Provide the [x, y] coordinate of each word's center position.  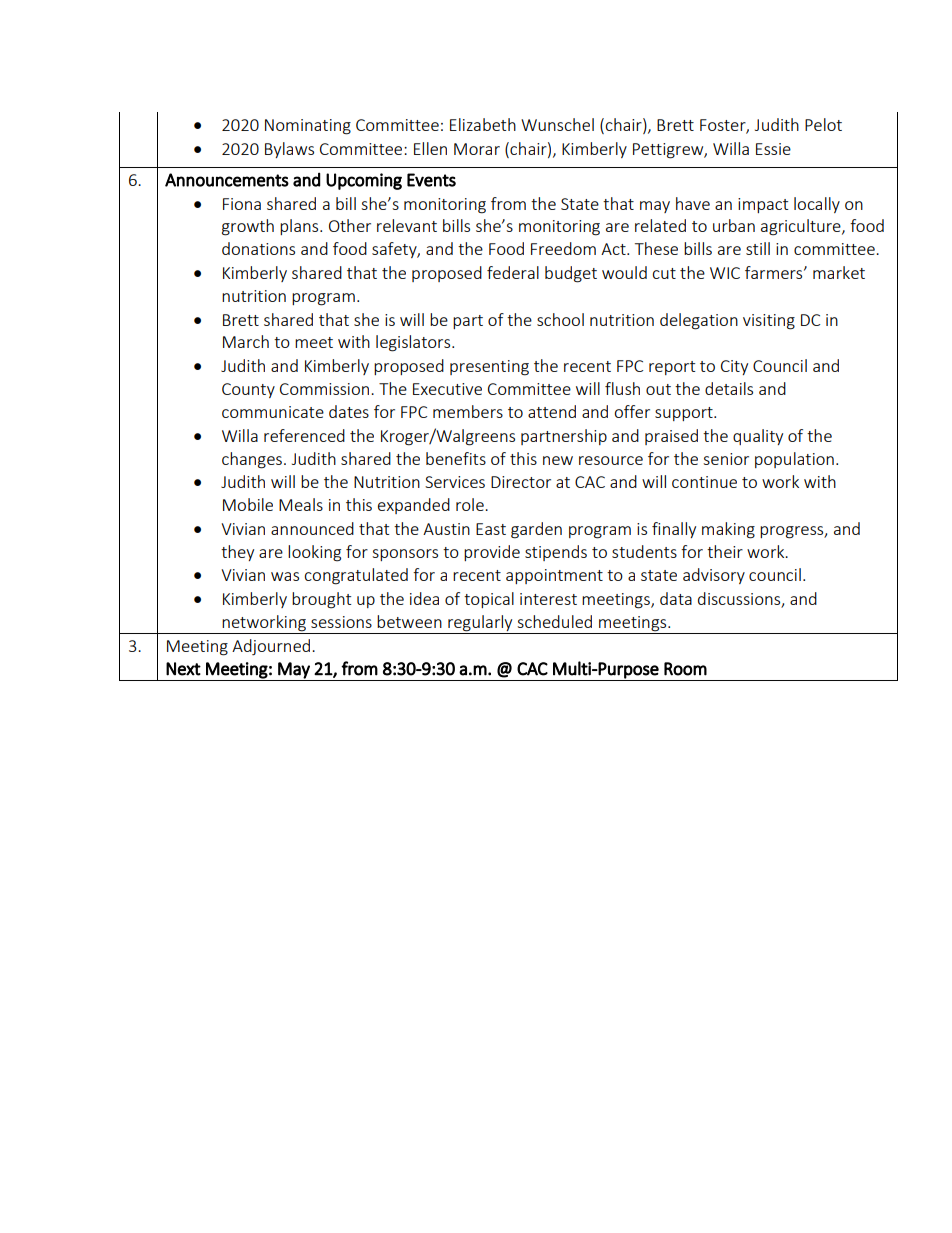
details [729, 388]
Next [183, 669]
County [248, 390]
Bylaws [289, 150]
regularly [480, 624]
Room [685, 669]
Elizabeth [483, 124]
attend [552, 411]
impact [763, 205]
